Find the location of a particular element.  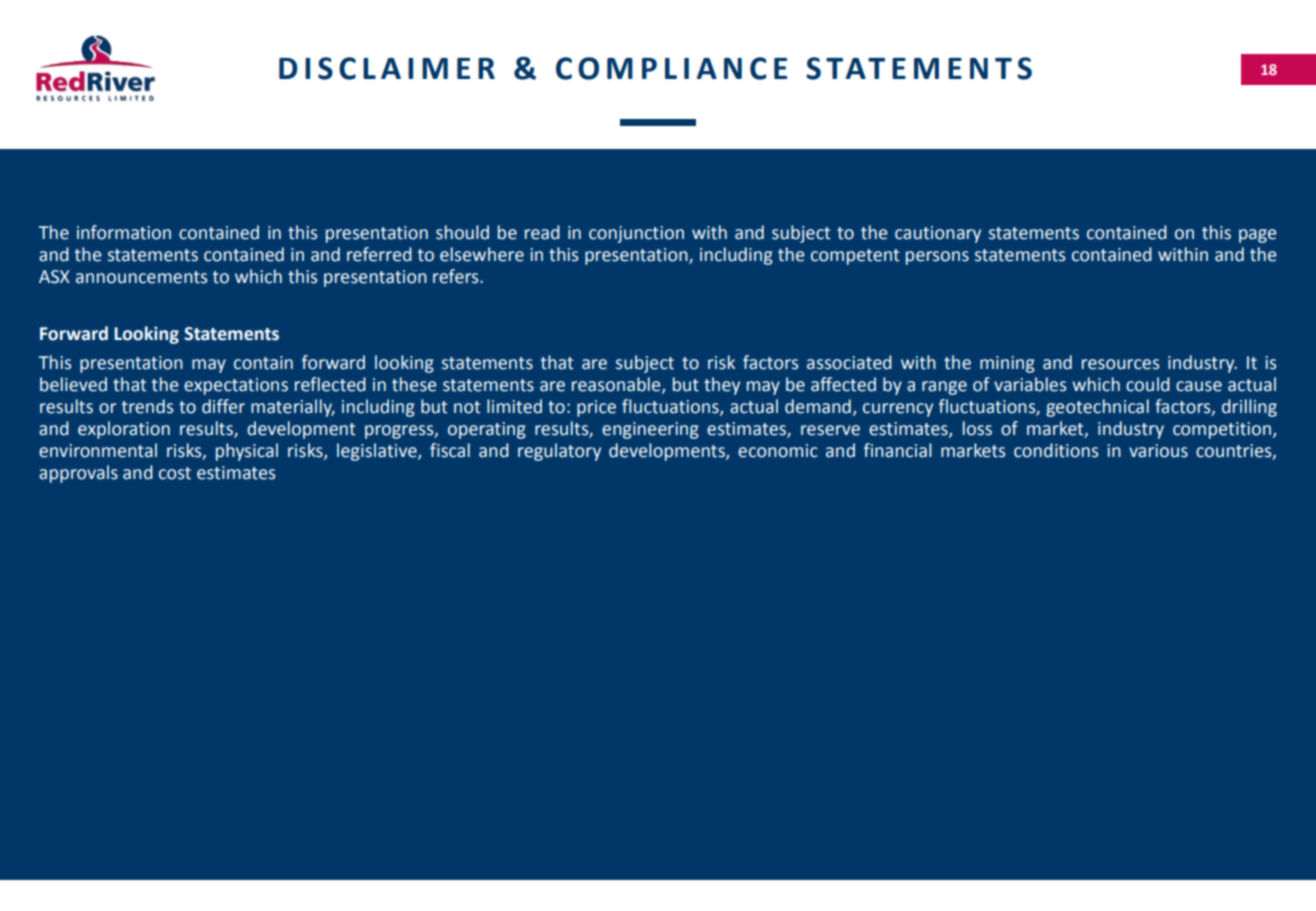

regulatory is located at coordinates (559, 452).
